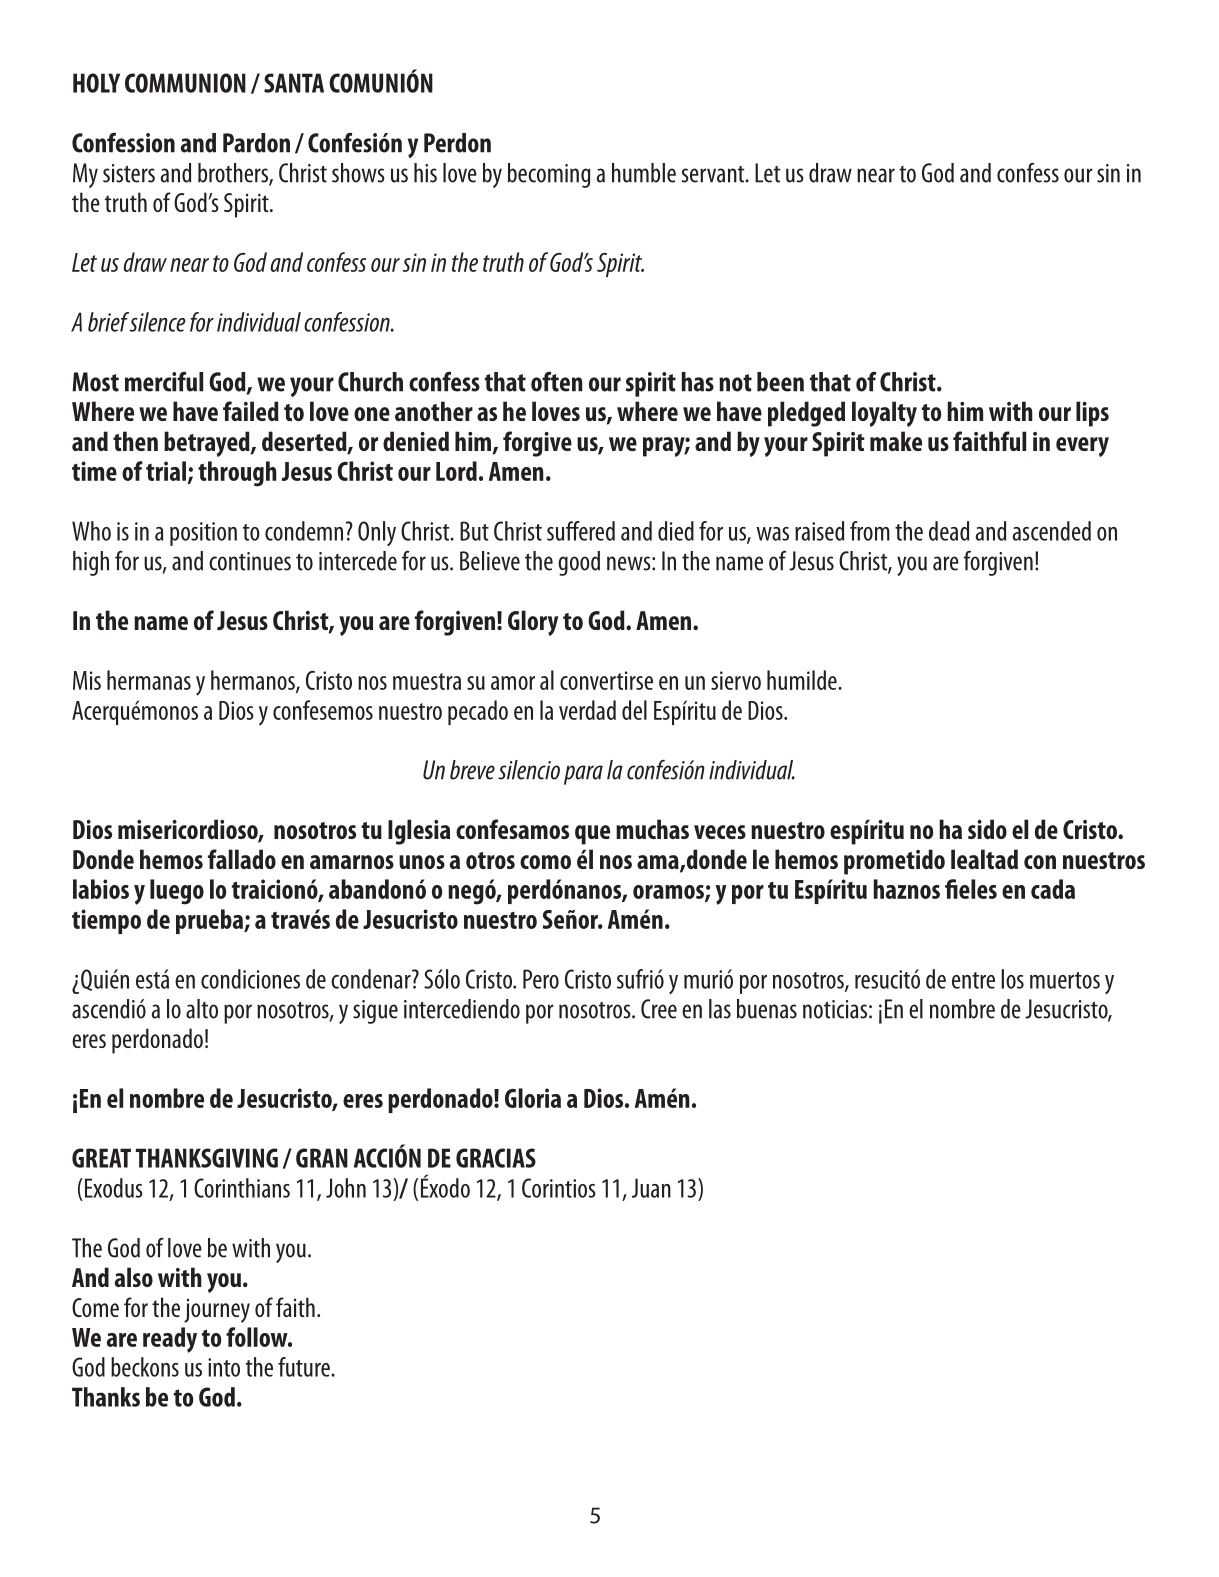 The height and width of the page is (1577, 1219). I want to click on becoming, so click(549, 175).
